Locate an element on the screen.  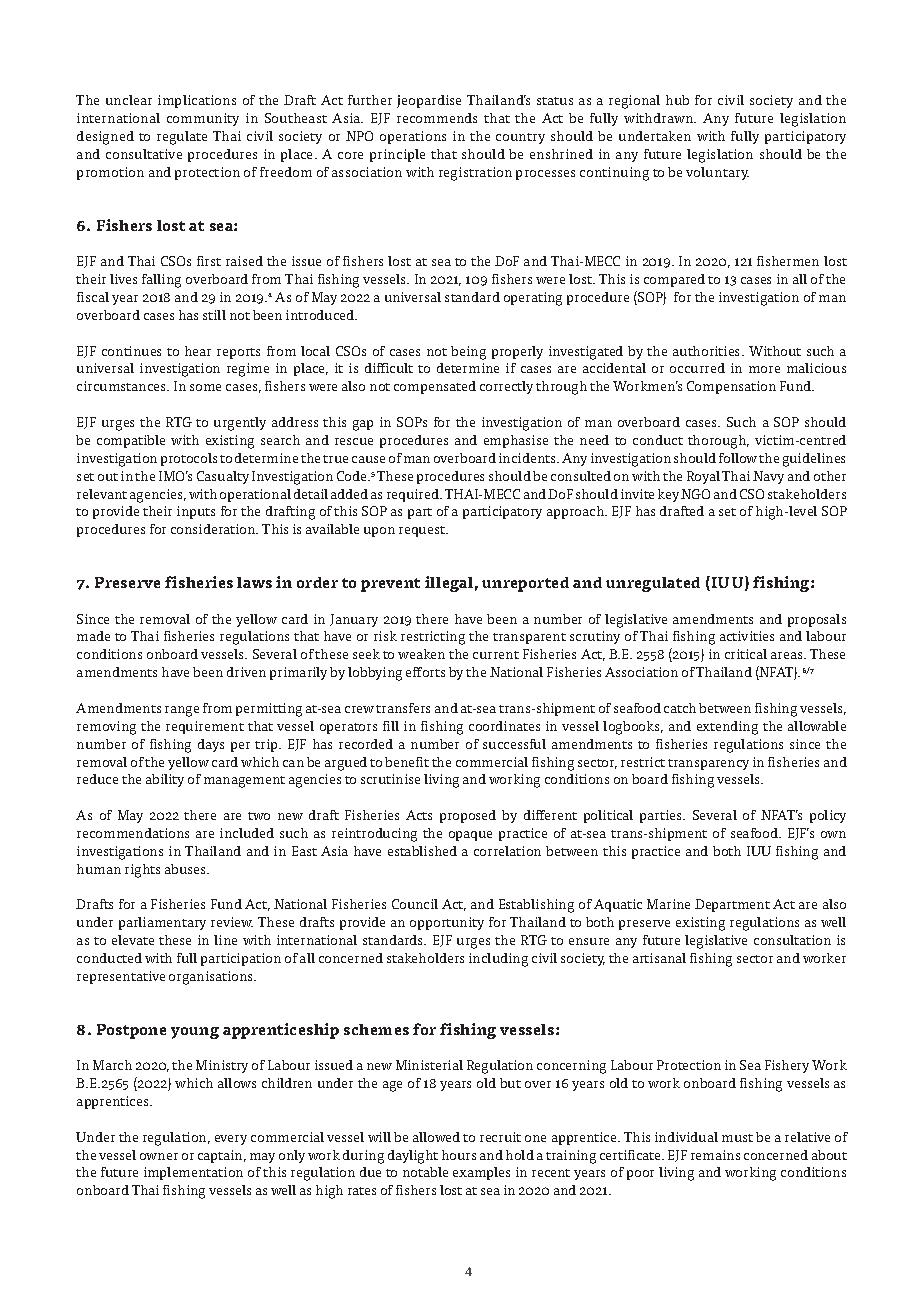
protocols is located at coordinates (189, 459).
